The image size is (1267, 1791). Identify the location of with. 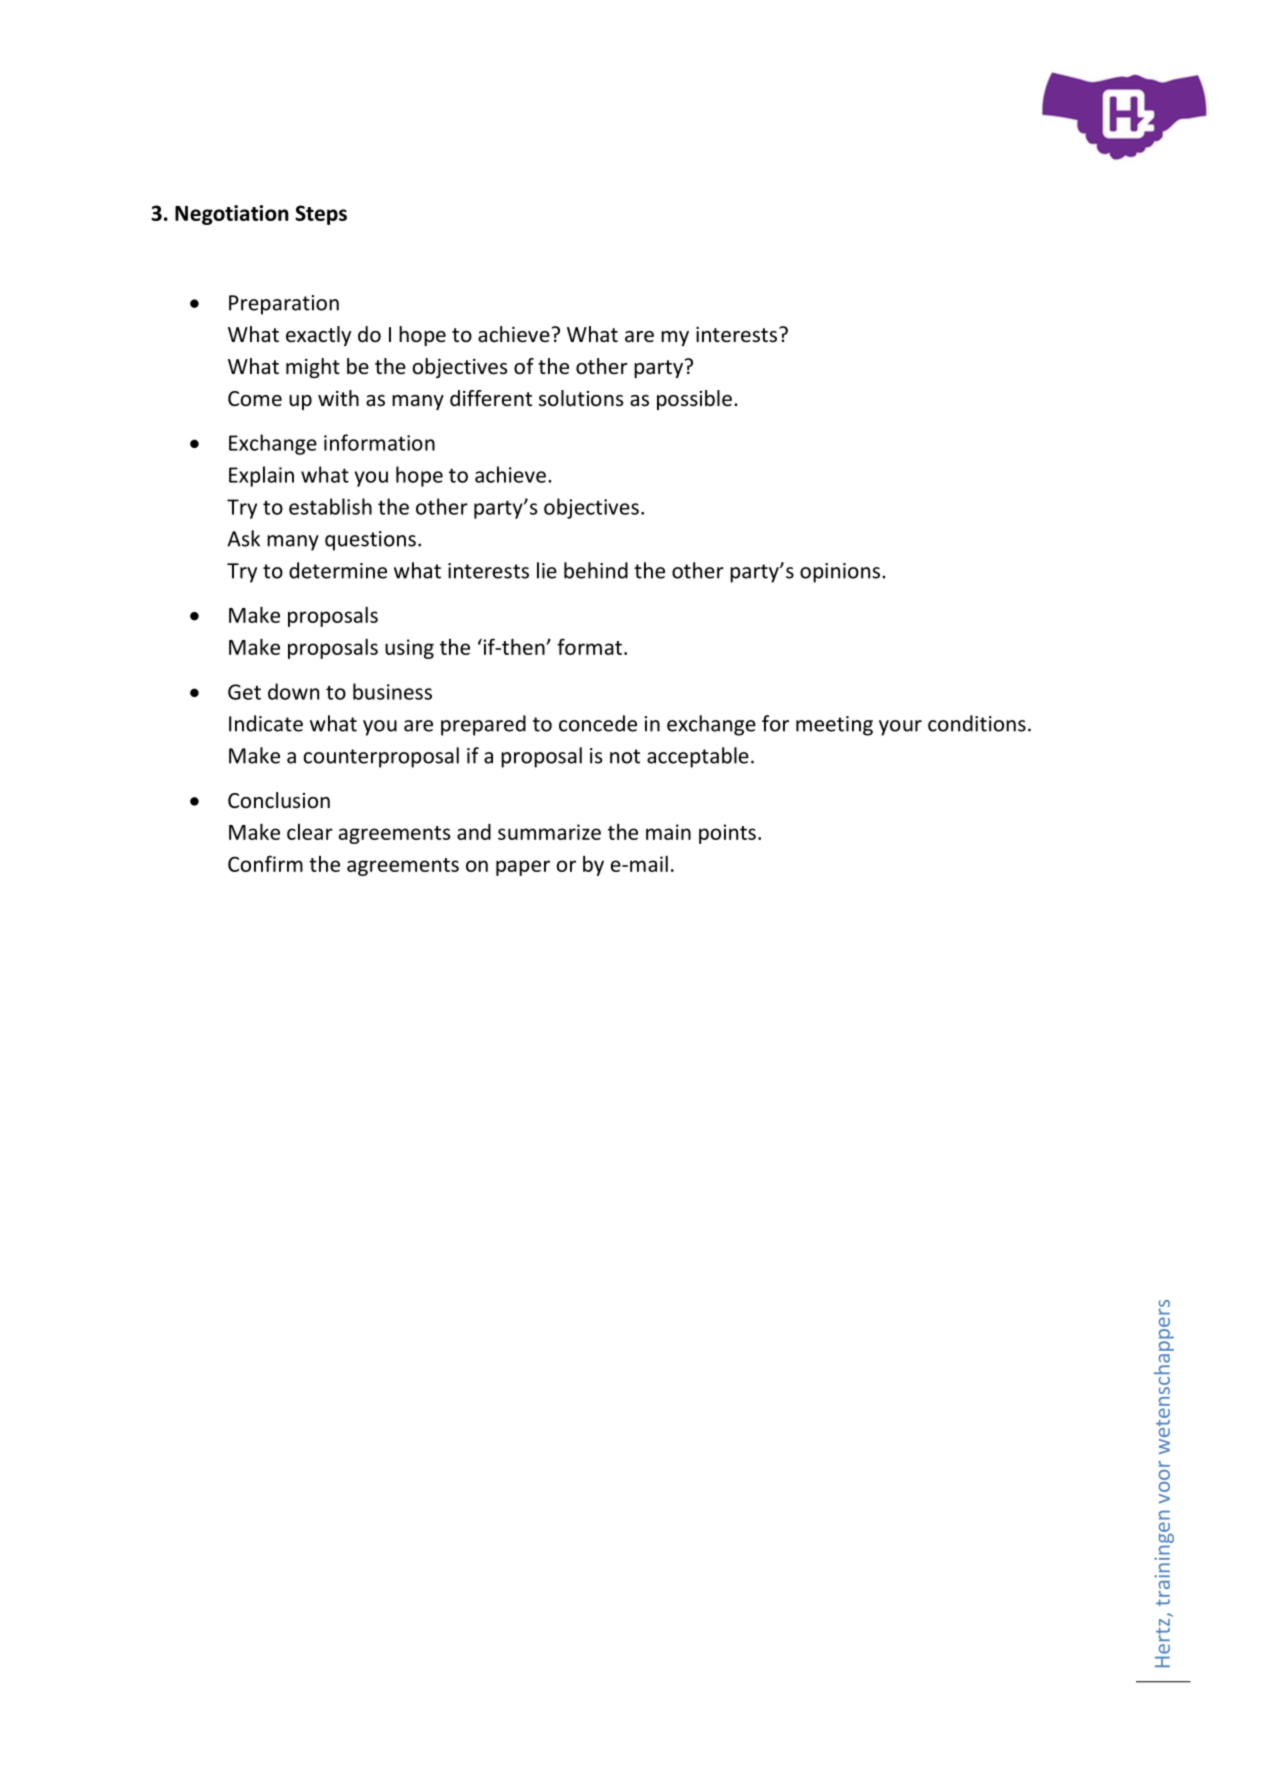
(338, 398).
